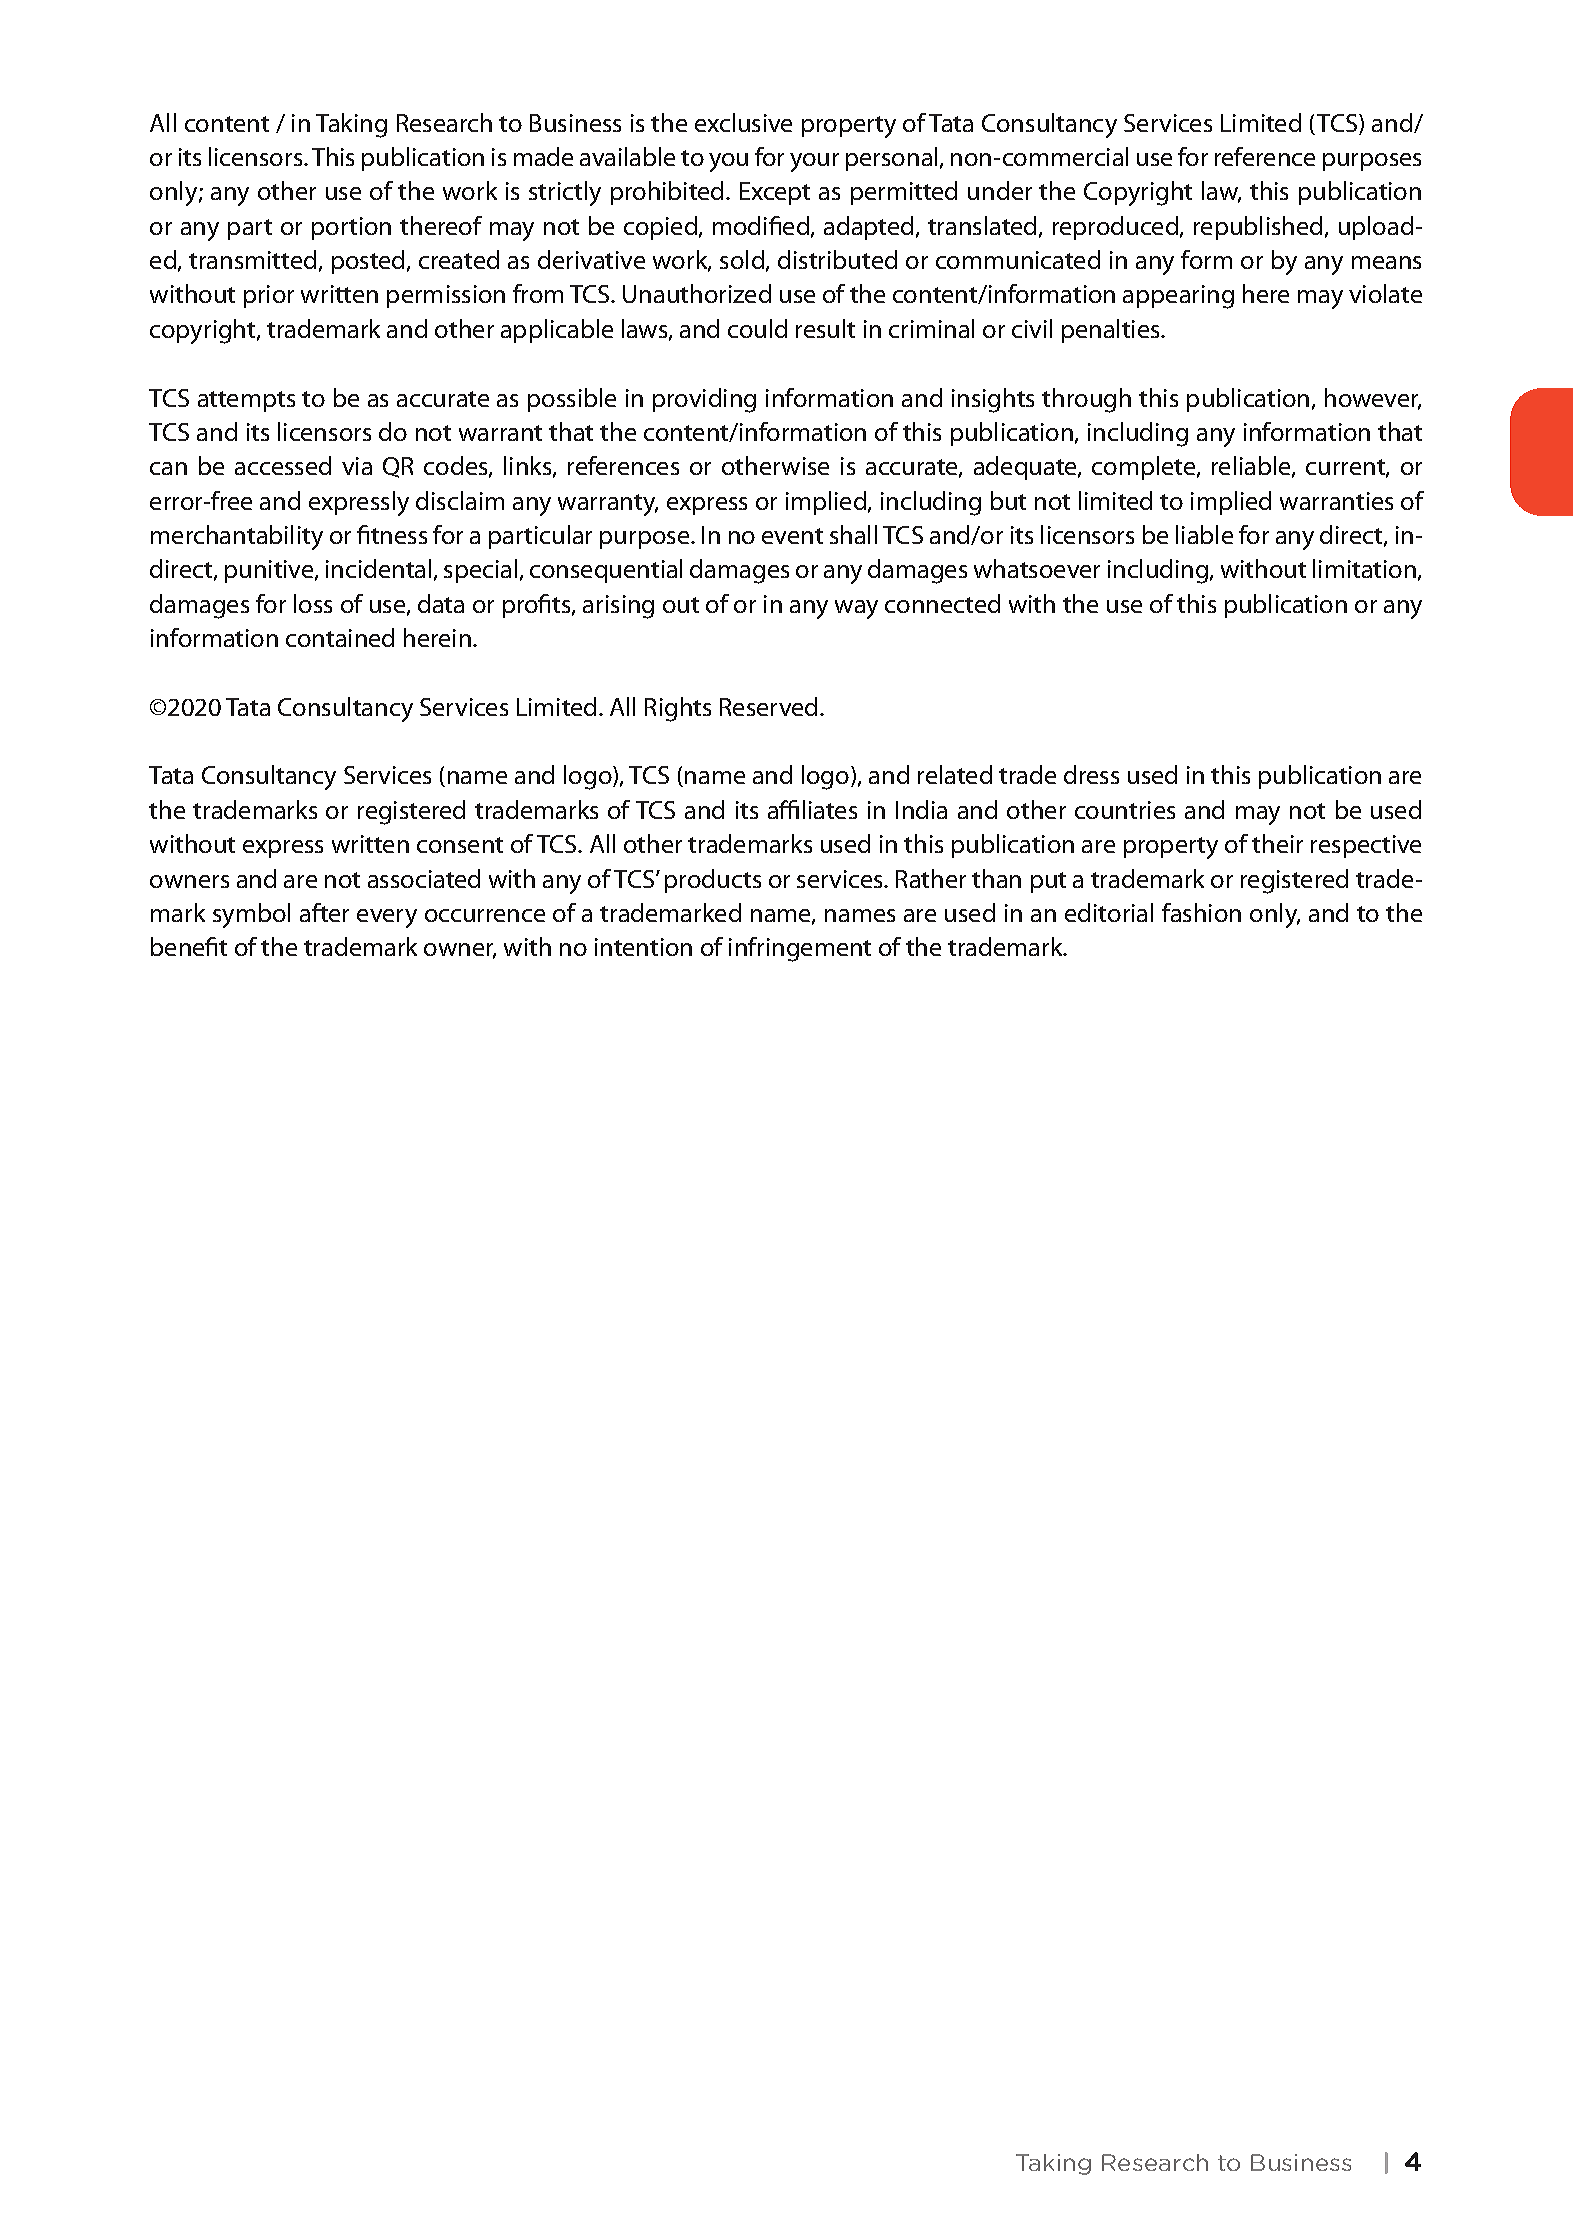 The width and height of the screenshot is (1573, 2225). Describe the element at coordinates (800, 949) in the screenshot. I see `infringement` at that location.
